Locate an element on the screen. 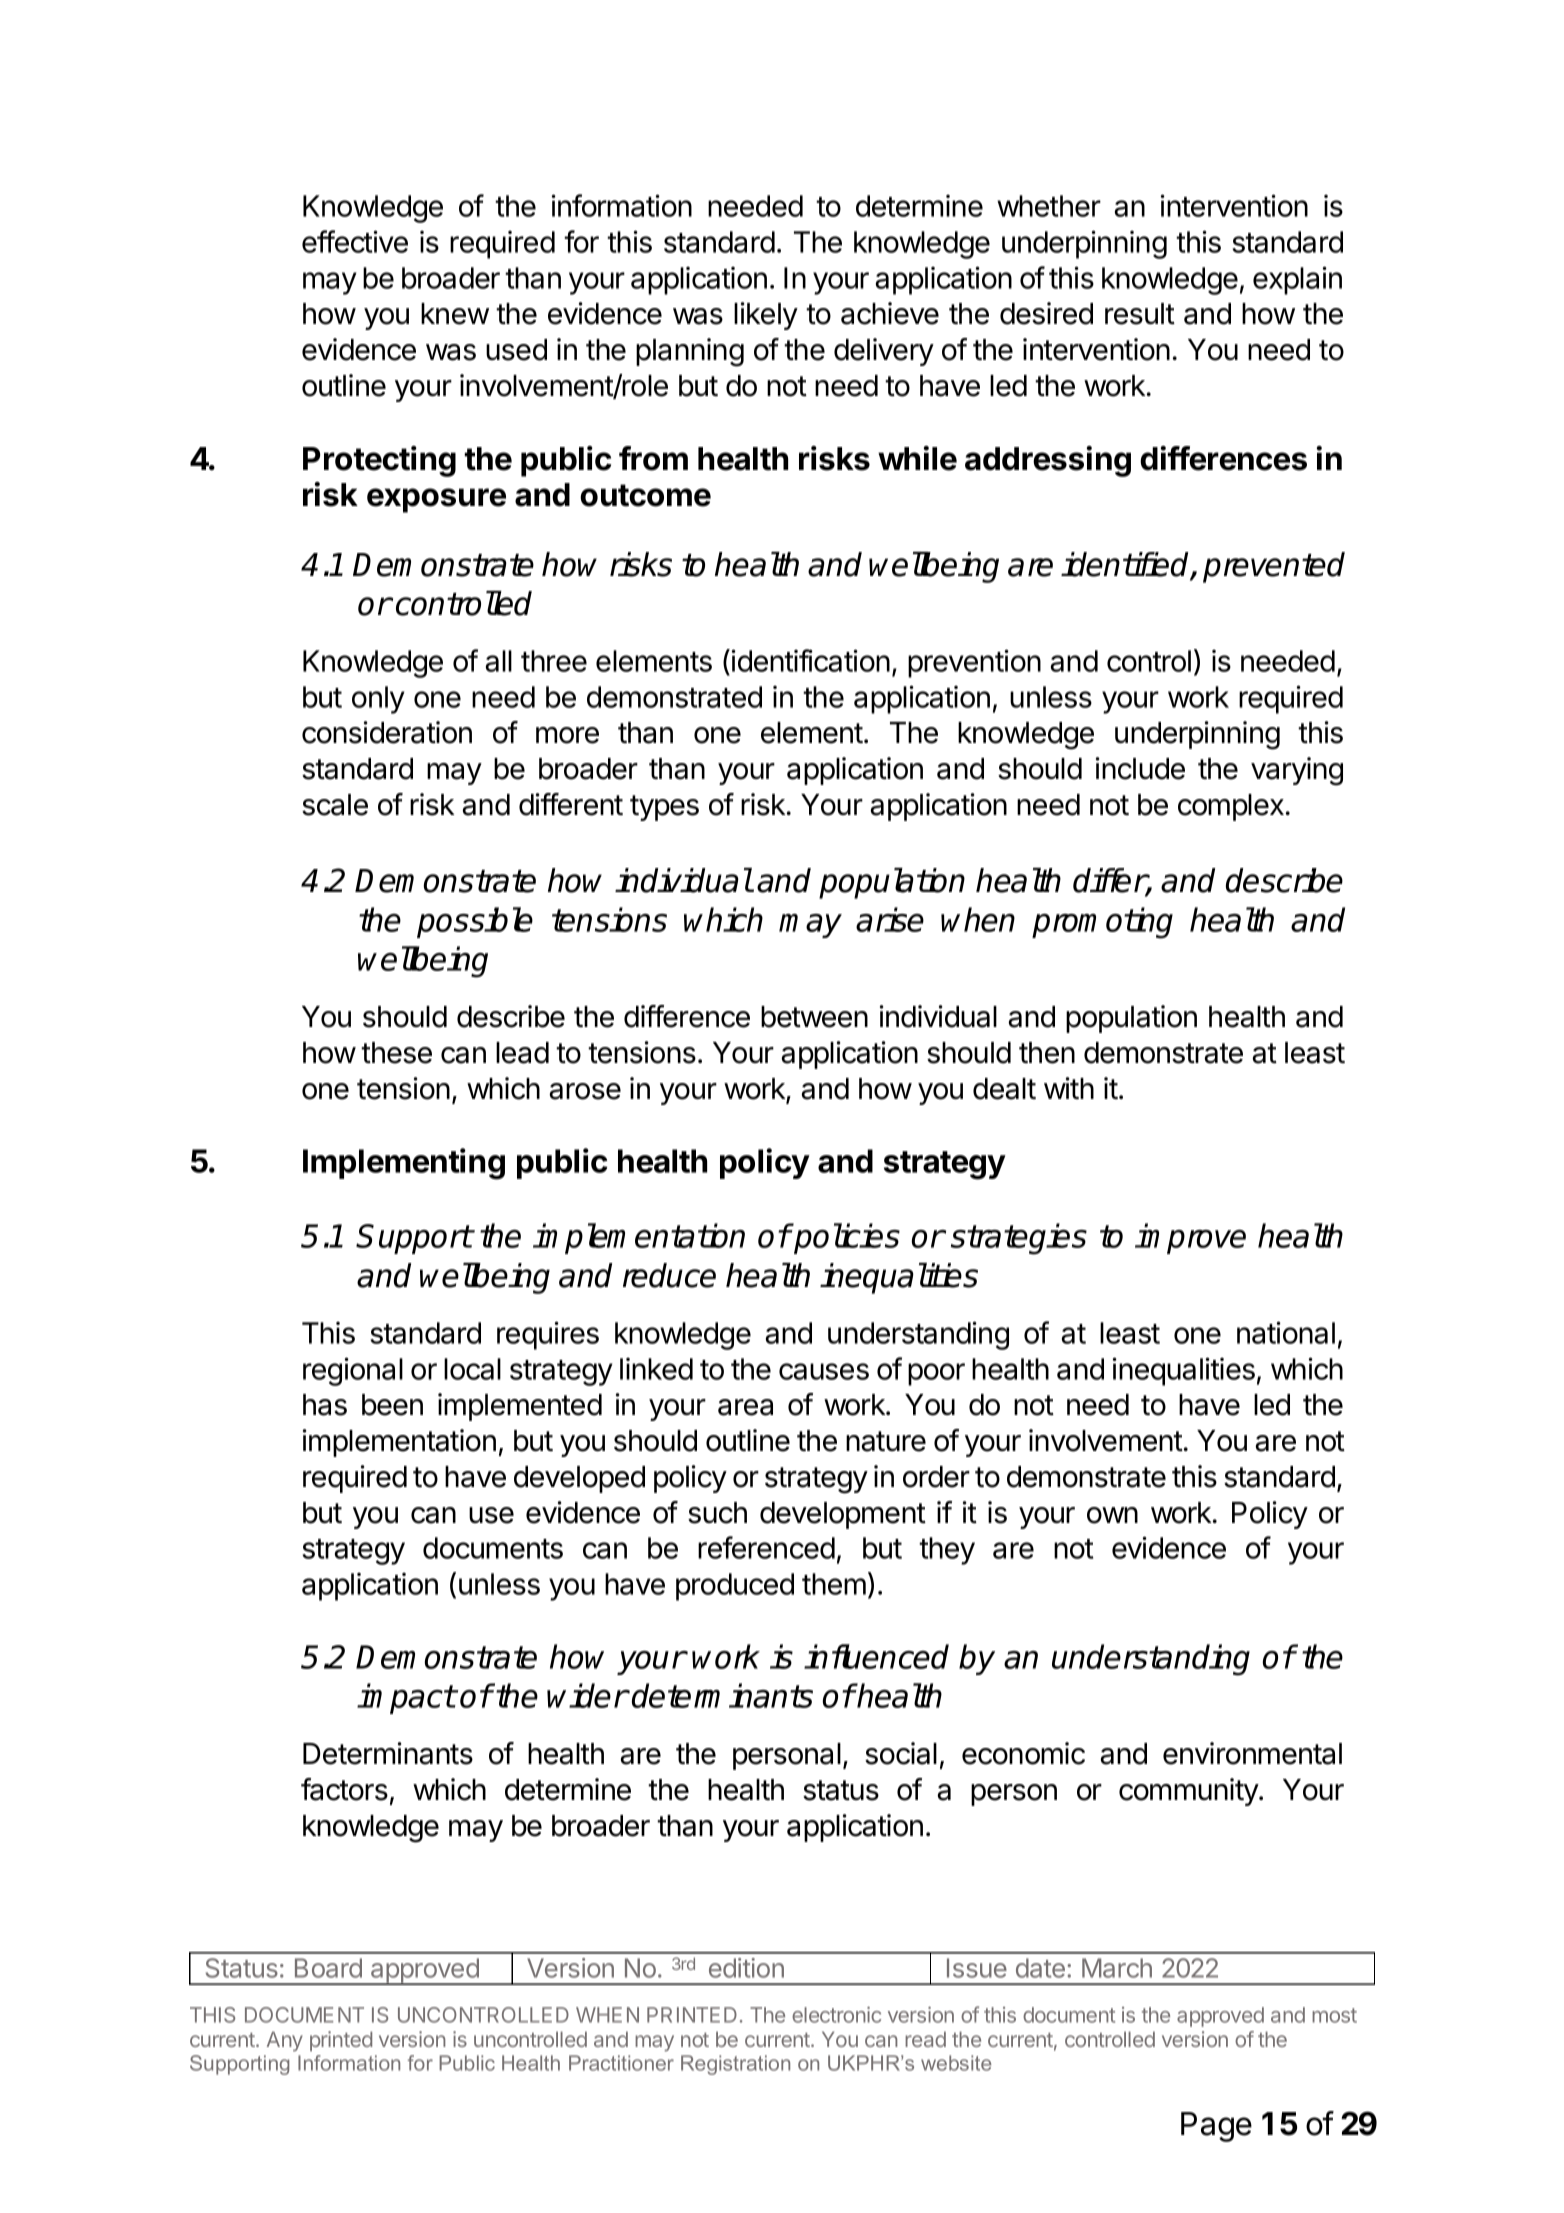 The width and height of the screenshot is (1564, 2213). own is located at coordinates (1112, 1515).
